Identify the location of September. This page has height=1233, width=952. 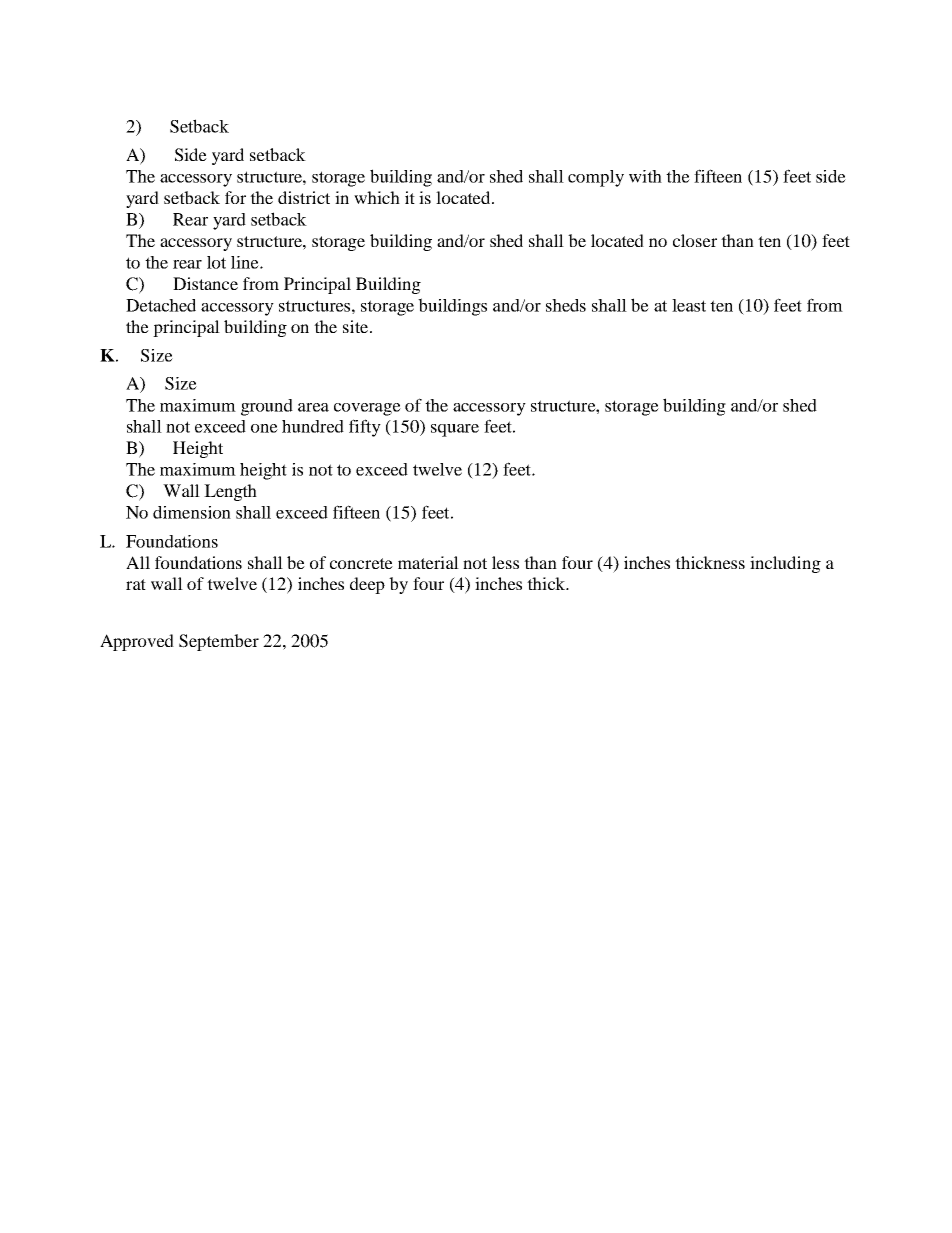
(219, 642).
